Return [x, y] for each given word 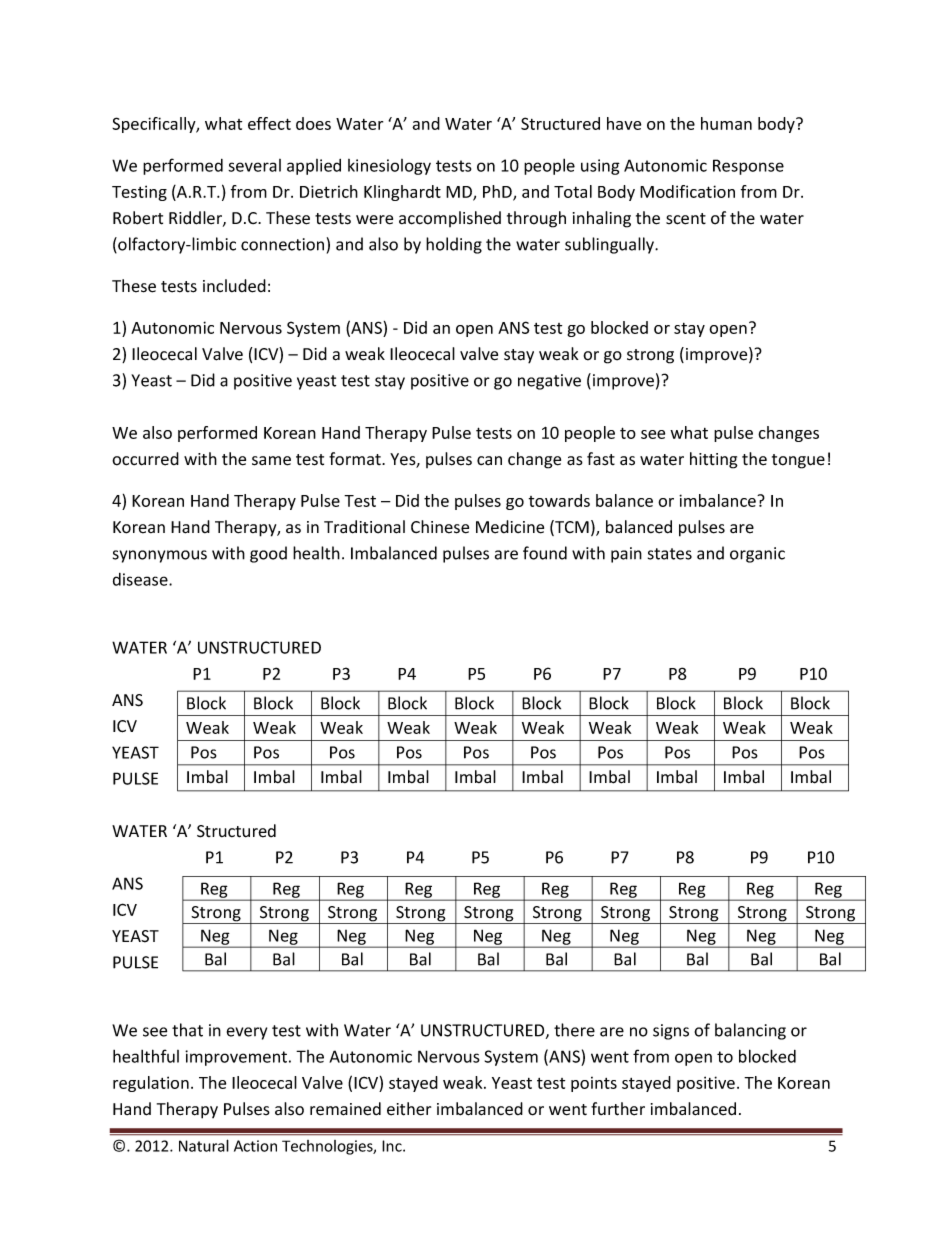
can [489, 460]
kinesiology [389, 167]
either [409, 1109]
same [271, 461]
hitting [714, 460]
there [574, 1030]
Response [748, 167]
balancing [750, 1031]
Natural [204, 1145]
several [254, 165]
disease [141, 579]
